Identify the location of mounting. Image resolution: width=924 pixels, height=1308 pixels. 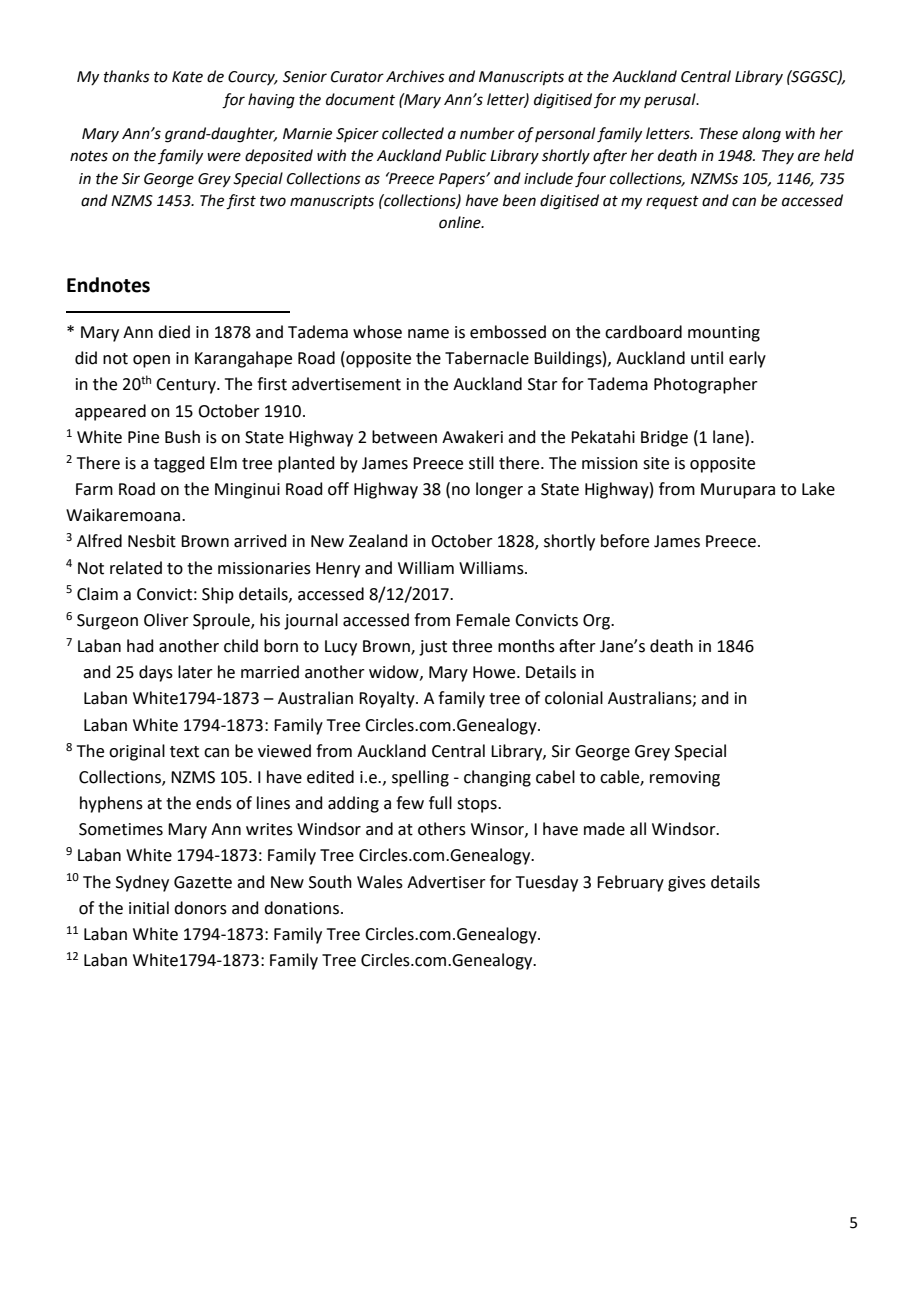
(724, 334).
